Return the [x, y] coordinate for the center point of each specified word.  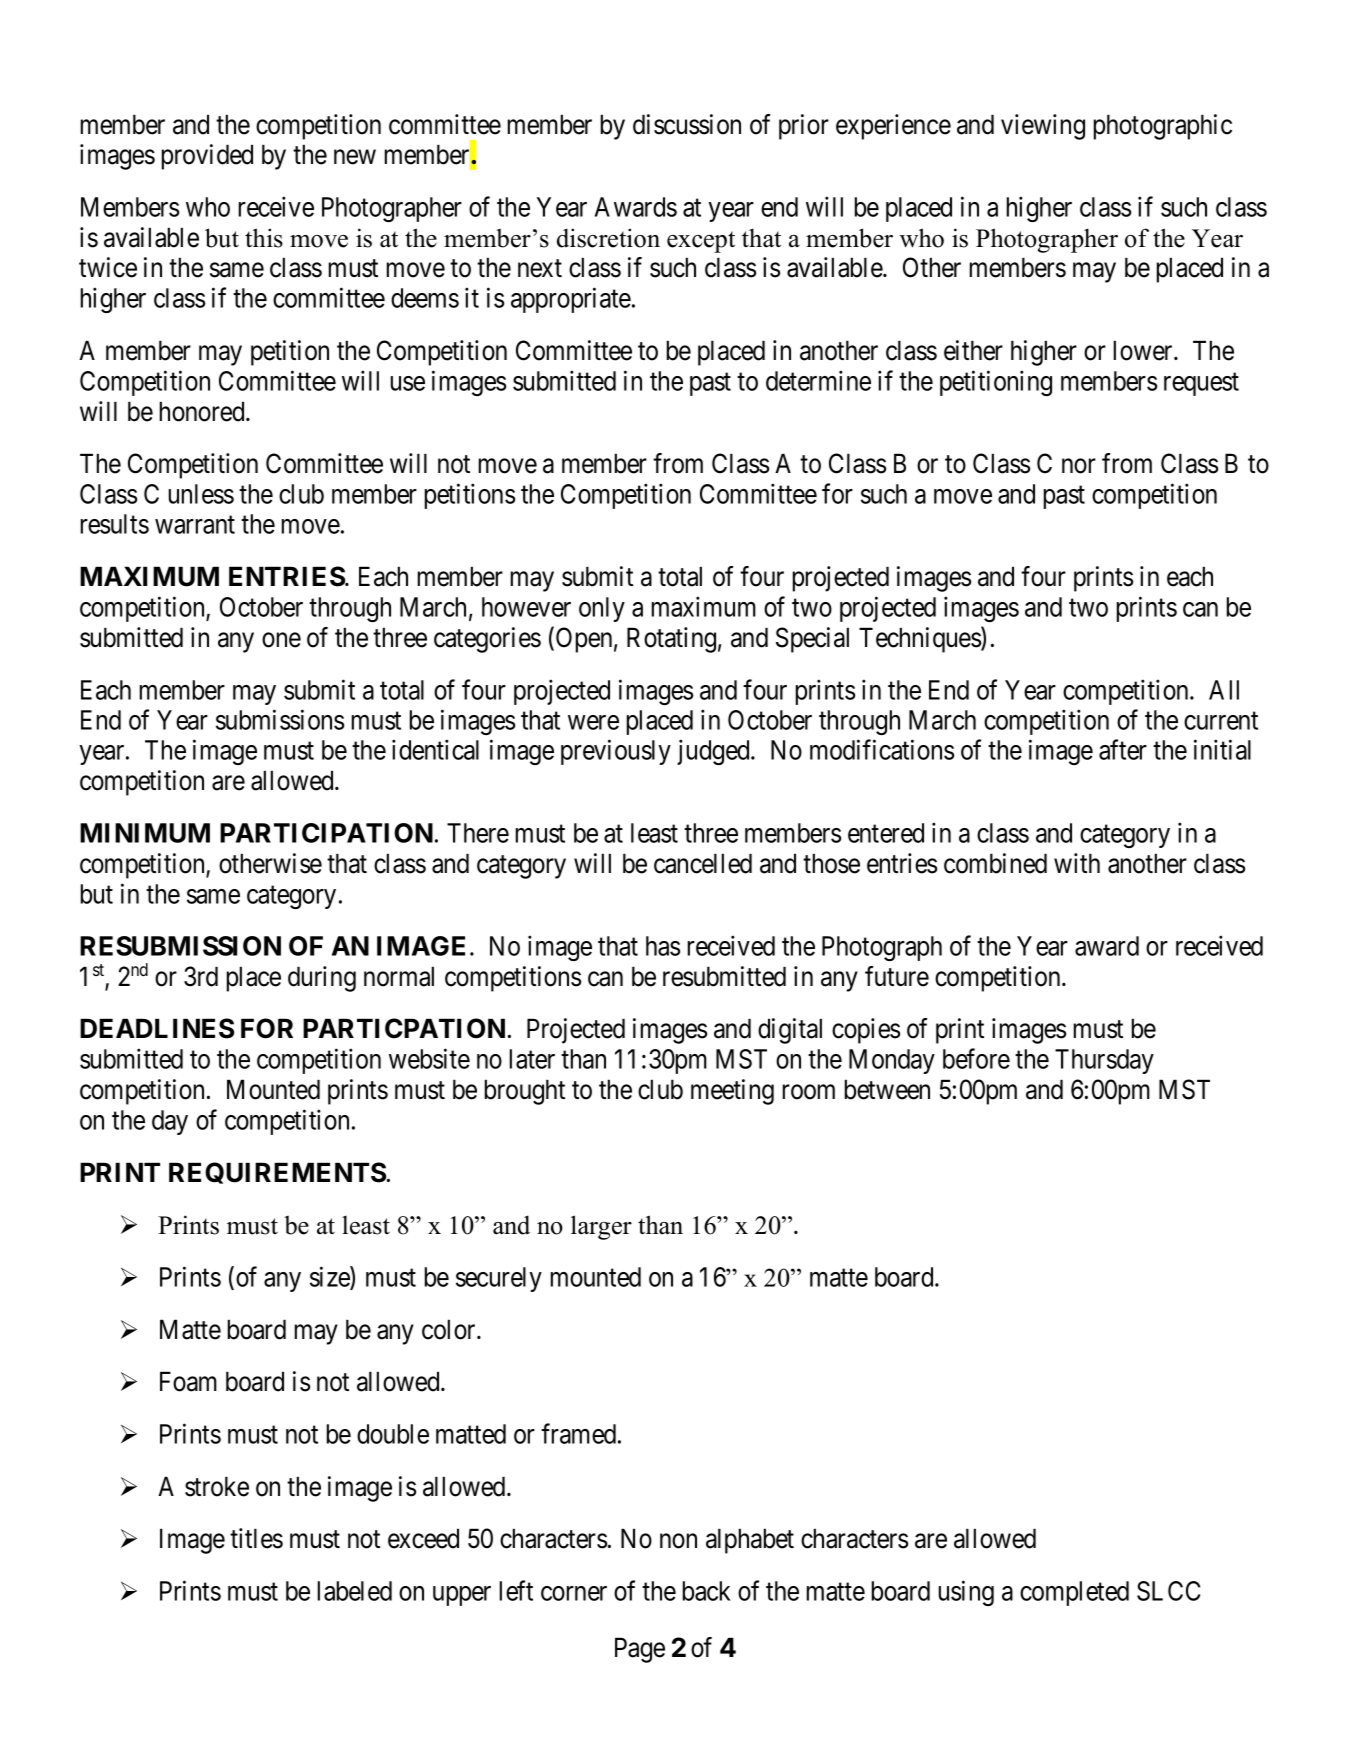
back [706, 1591]
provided [207, 157]
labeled [355, 1591]
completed [1074, 1593]
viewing [1043, 127]
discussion [687, 124]
